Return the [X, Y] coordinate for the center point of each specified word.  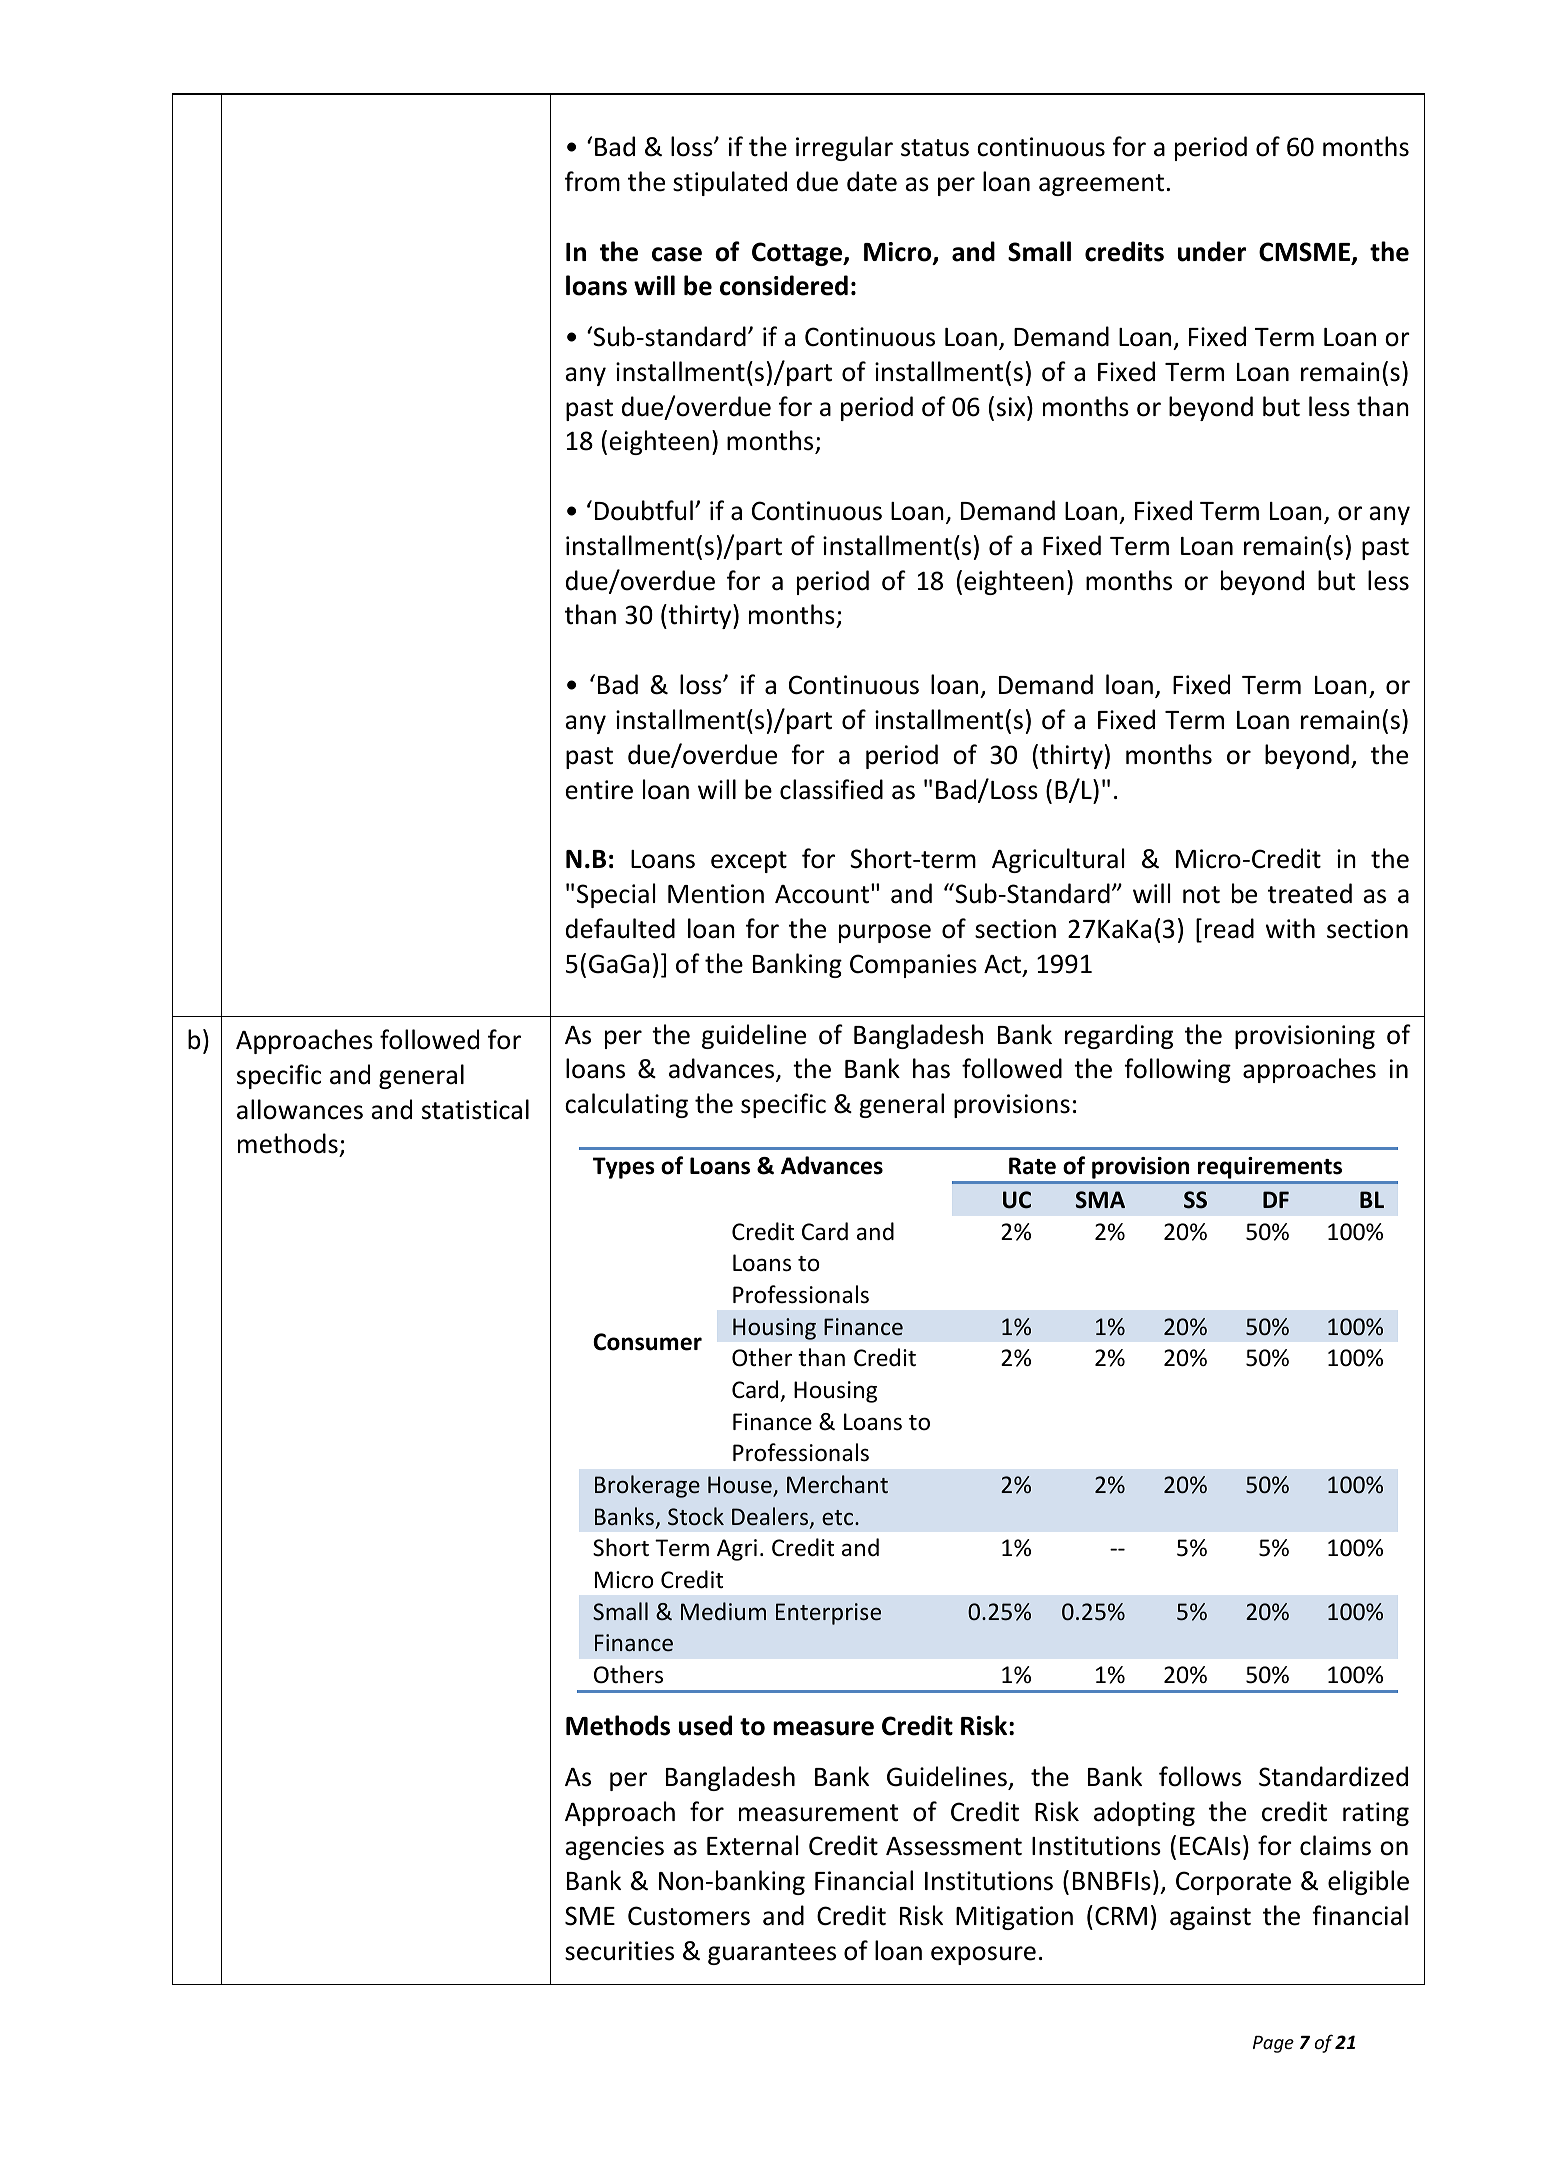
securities [619, 1951]
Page [1273, 2044]
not [1201, 895]
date [872, 181]
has [931, 1068]
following [1177, 1070]
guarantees [772, 1954]
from [592, 181]
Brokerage [647, 1486]
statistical [475, 1109]
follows [1200, 1776]
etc [839, 1518]
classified [831, 789]
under [1212, 251]
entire [599, 790]
